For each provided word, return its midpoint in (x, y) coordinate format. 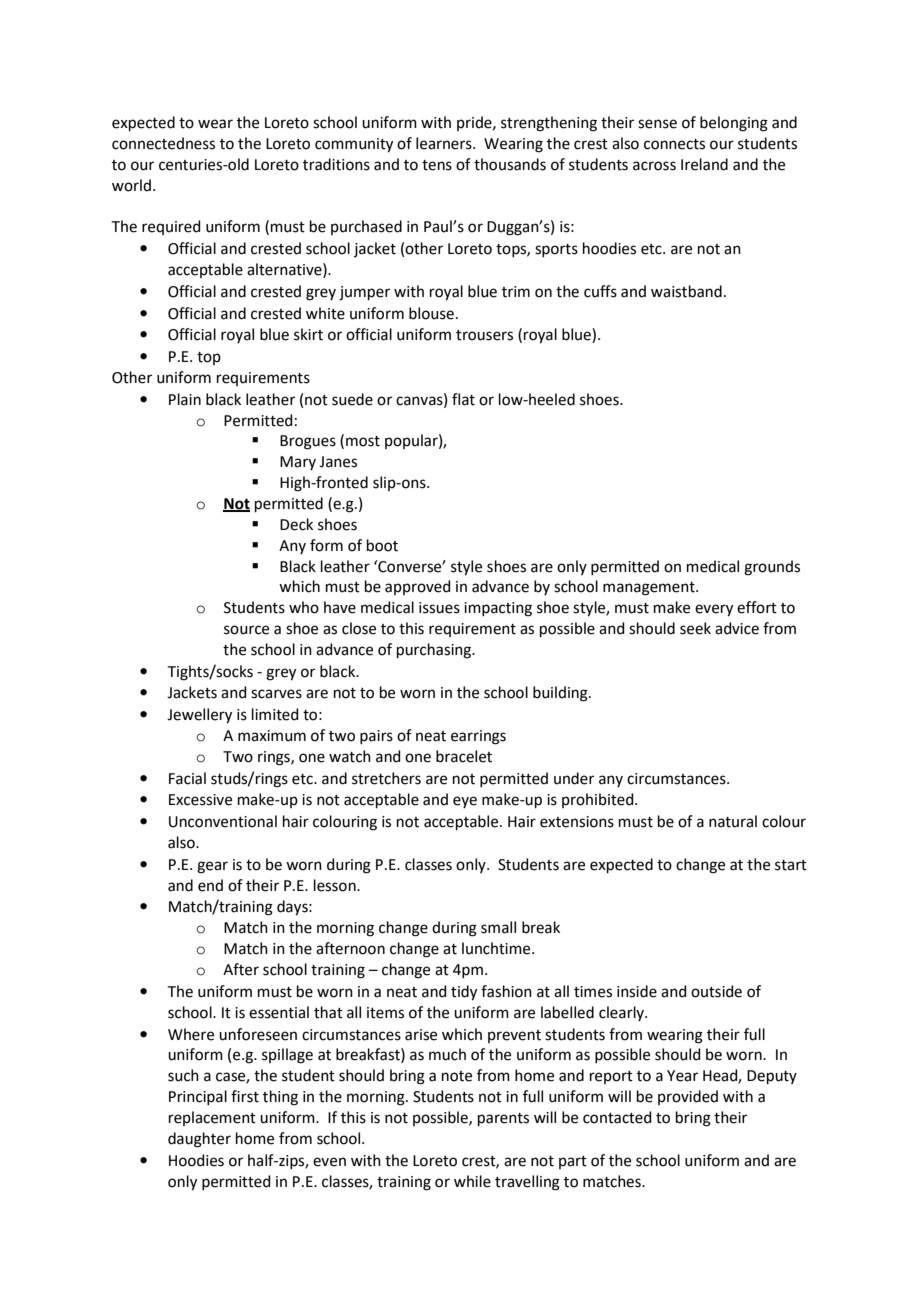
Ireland (704, 164)
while (472, 1181)
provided (688, 1097)
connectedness (163, 143)
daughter (199, 1140)
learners (445, 143)
